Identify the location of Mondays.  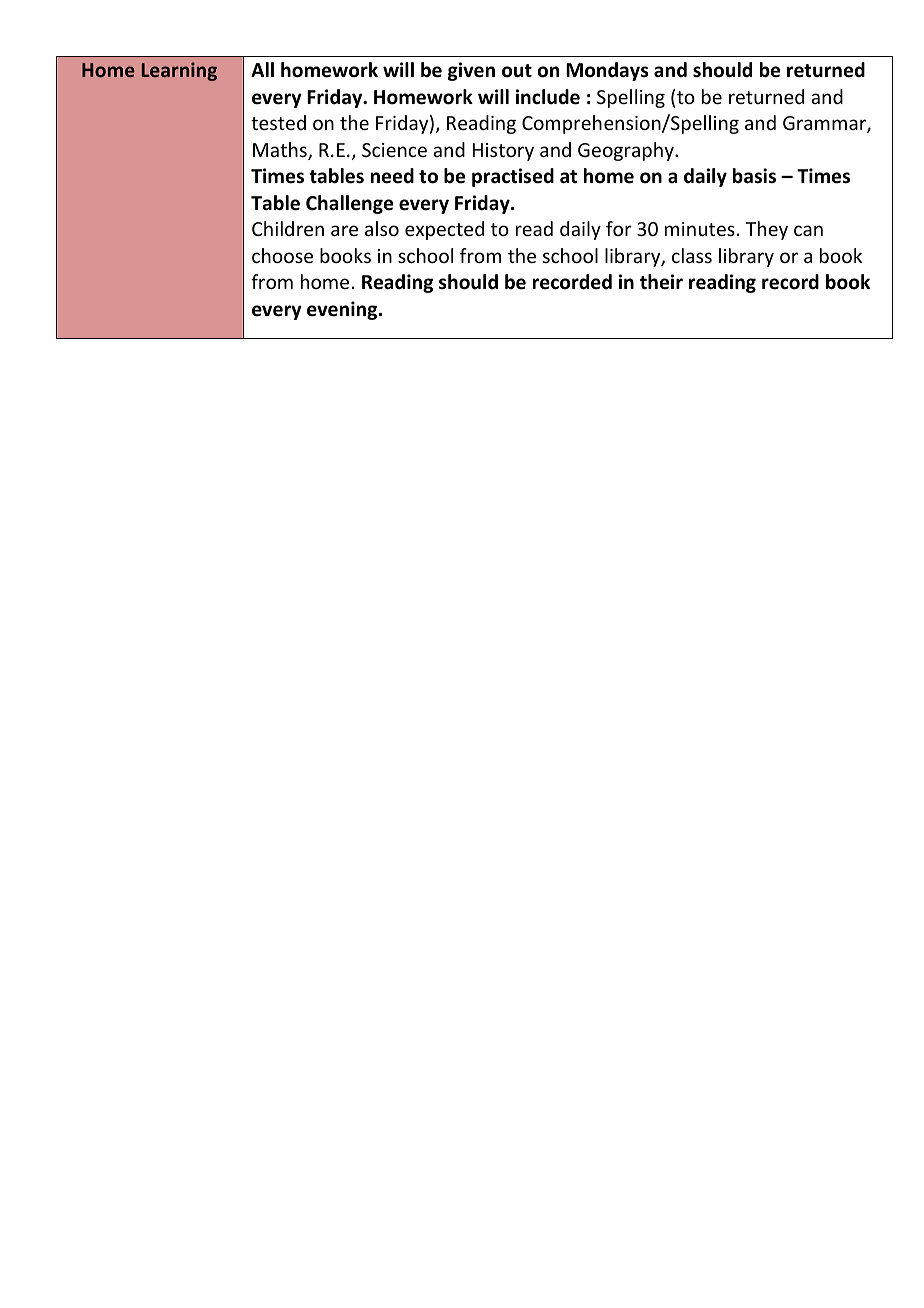
(607, 71).
